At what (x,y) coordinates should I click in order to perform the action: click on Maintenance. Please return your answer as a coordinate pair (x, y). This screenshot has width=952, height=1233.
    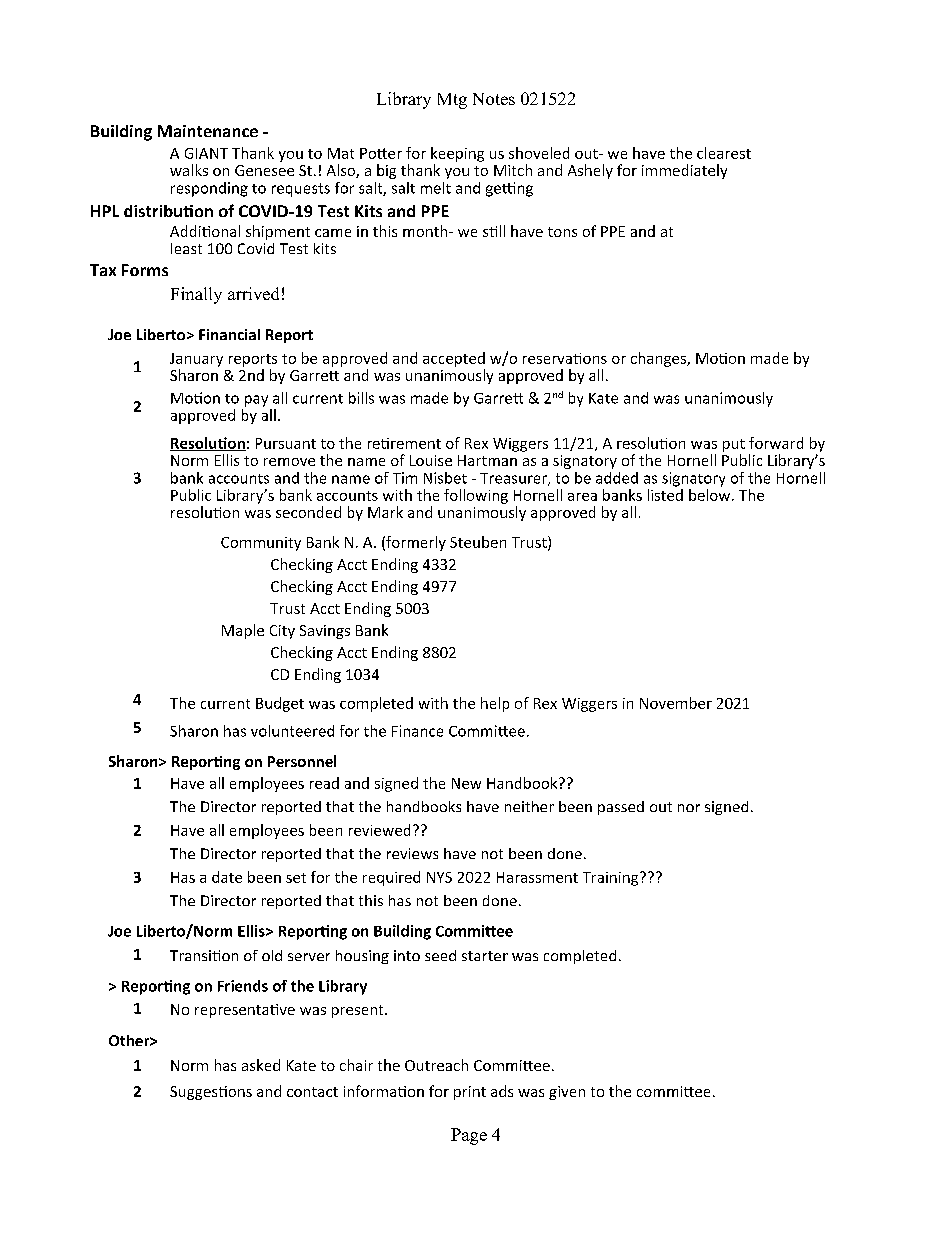
    Looking at the image, I should click on (208, 131).
